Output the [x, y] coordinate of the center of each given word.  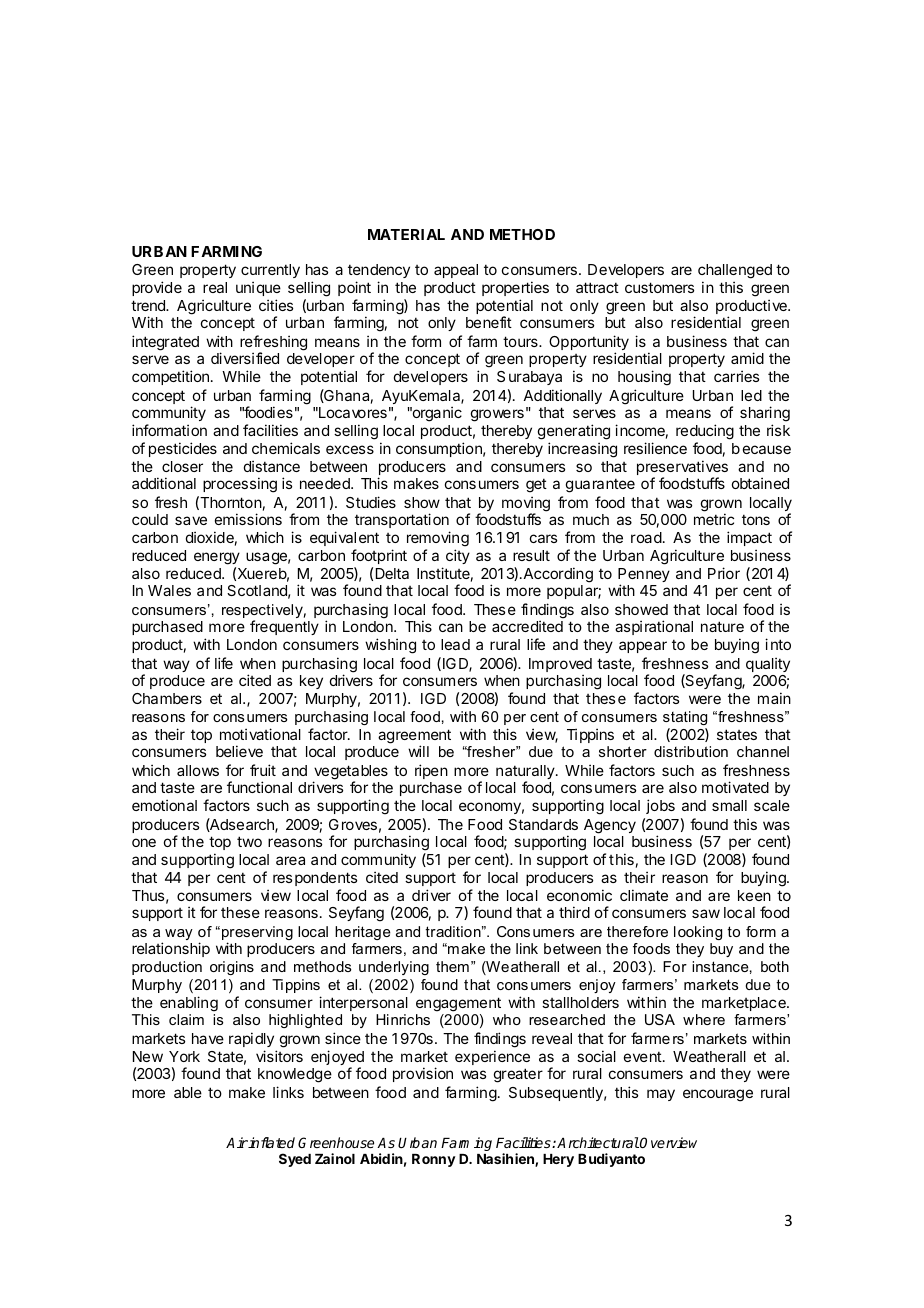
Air [237, 1142]
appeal [456, 271]
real [215, 287]
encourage [718, 1095]
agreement [414, 737]
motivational [260, 734]
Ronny [434, 1160]
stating [685, 718]
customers [659, 287]
